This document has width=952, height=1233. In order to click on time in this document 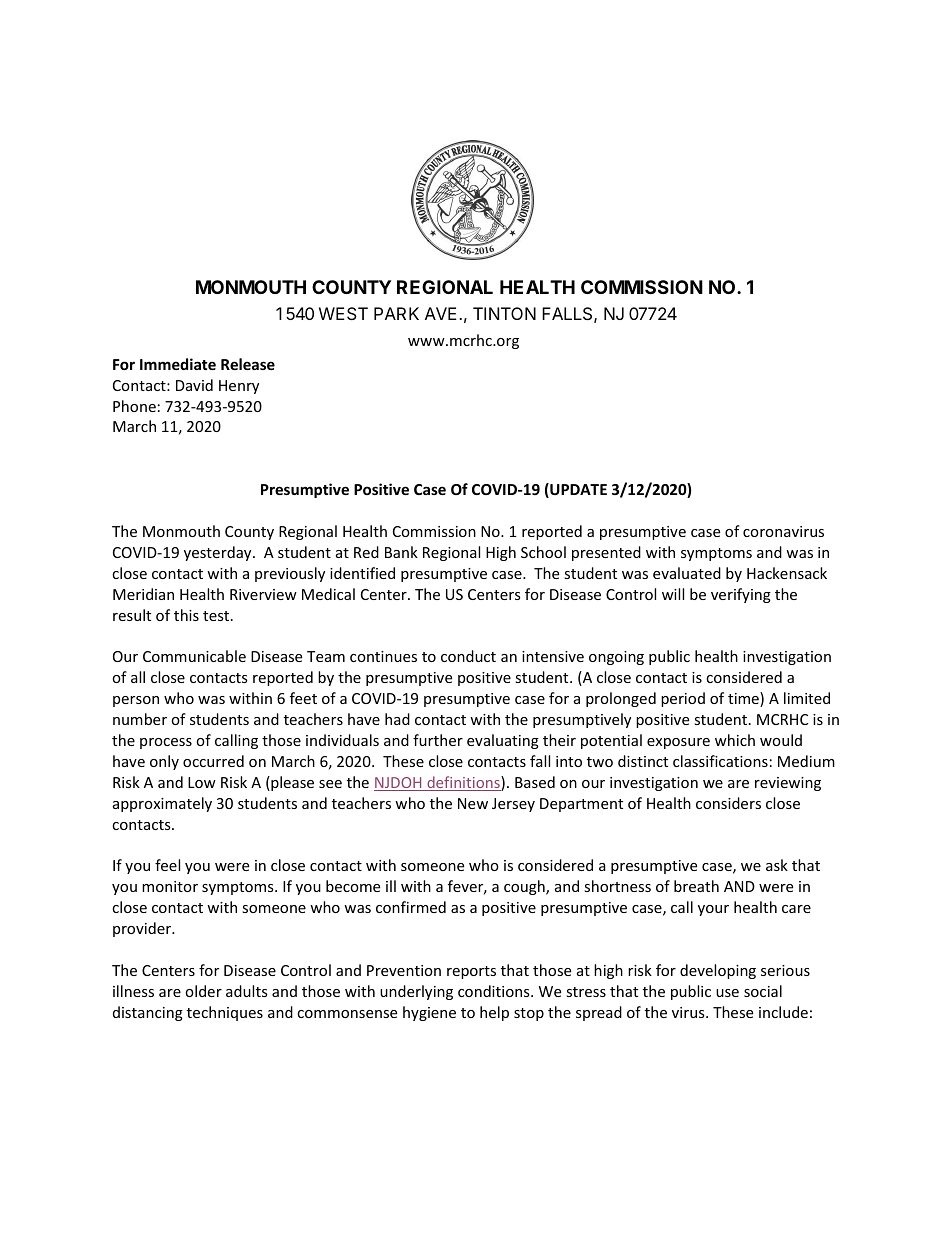, I will do `click(744, 699)`.
